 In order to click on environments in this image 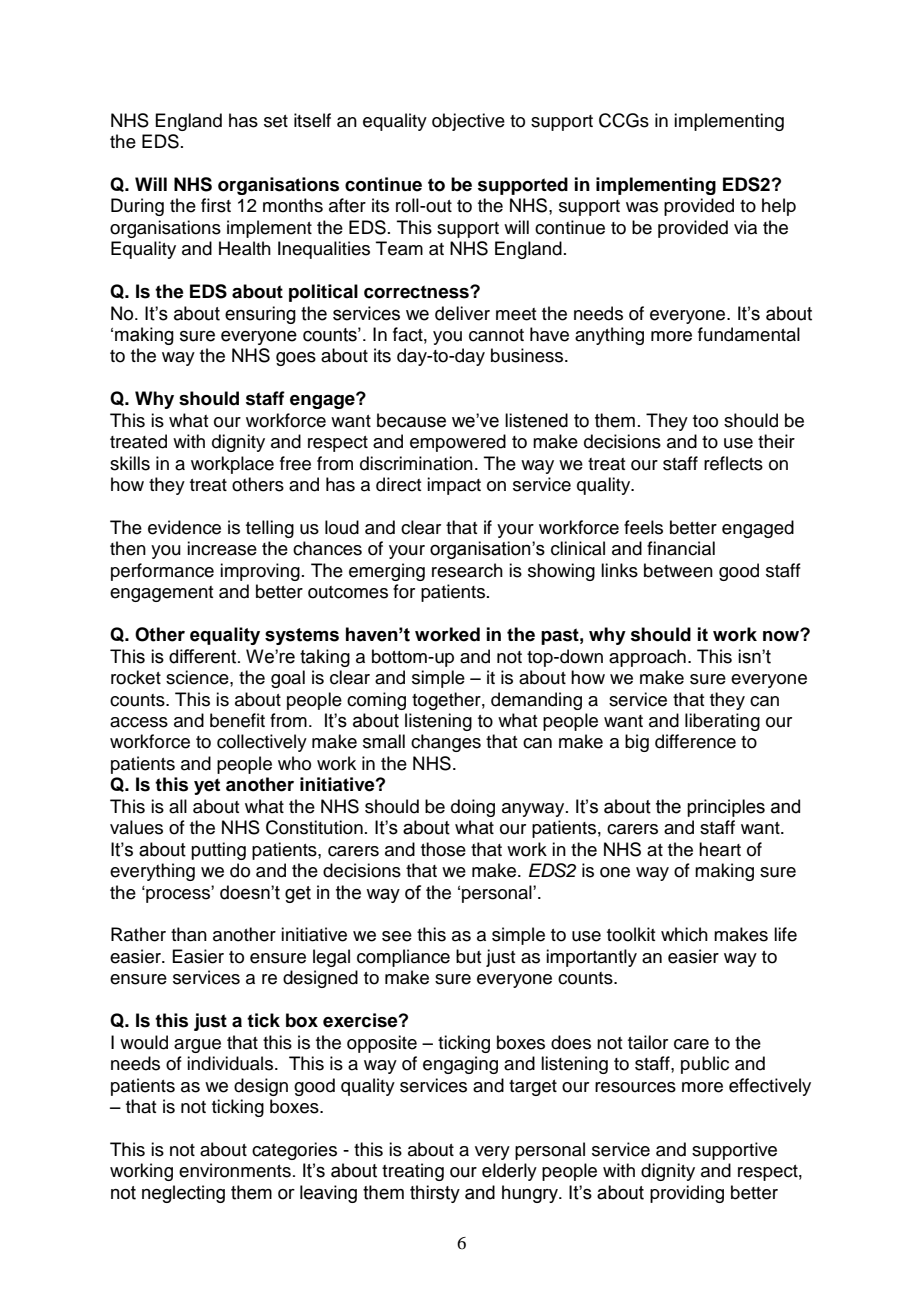, I will do `click(235, 1170)`.
